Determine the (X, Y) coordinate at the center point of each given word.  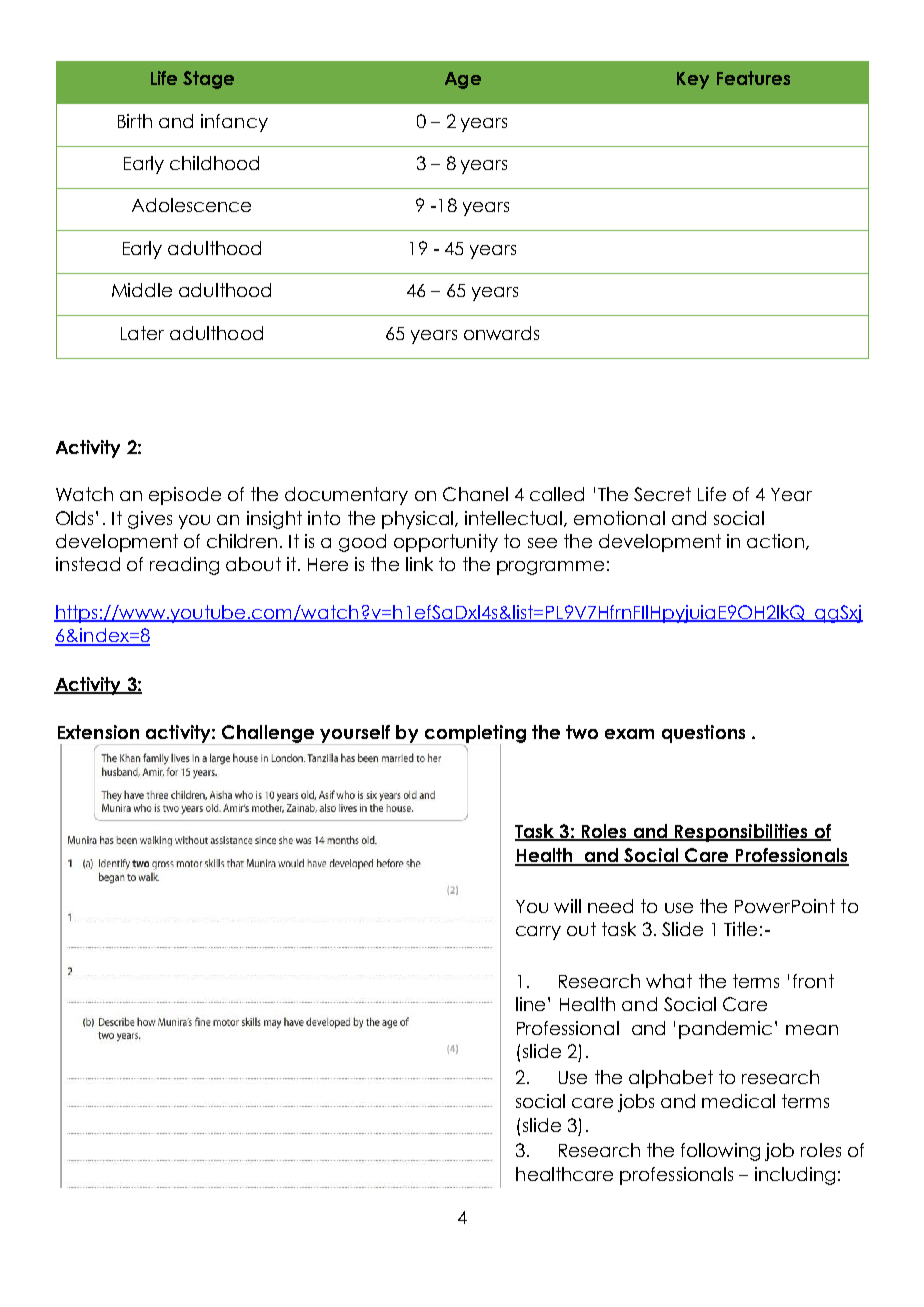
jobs (636, 1103)
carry (538, 933)
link (419, 564)
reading (184, 566)
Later (142, 333)
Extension (98, 732)
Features (753, 78)
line (530, 1004)
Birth (135, 121)
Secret (662, 494)
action (775, 541)
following (720, 1152)
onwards (501, 333)
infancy (234, 123)
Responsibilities (741, 833)
